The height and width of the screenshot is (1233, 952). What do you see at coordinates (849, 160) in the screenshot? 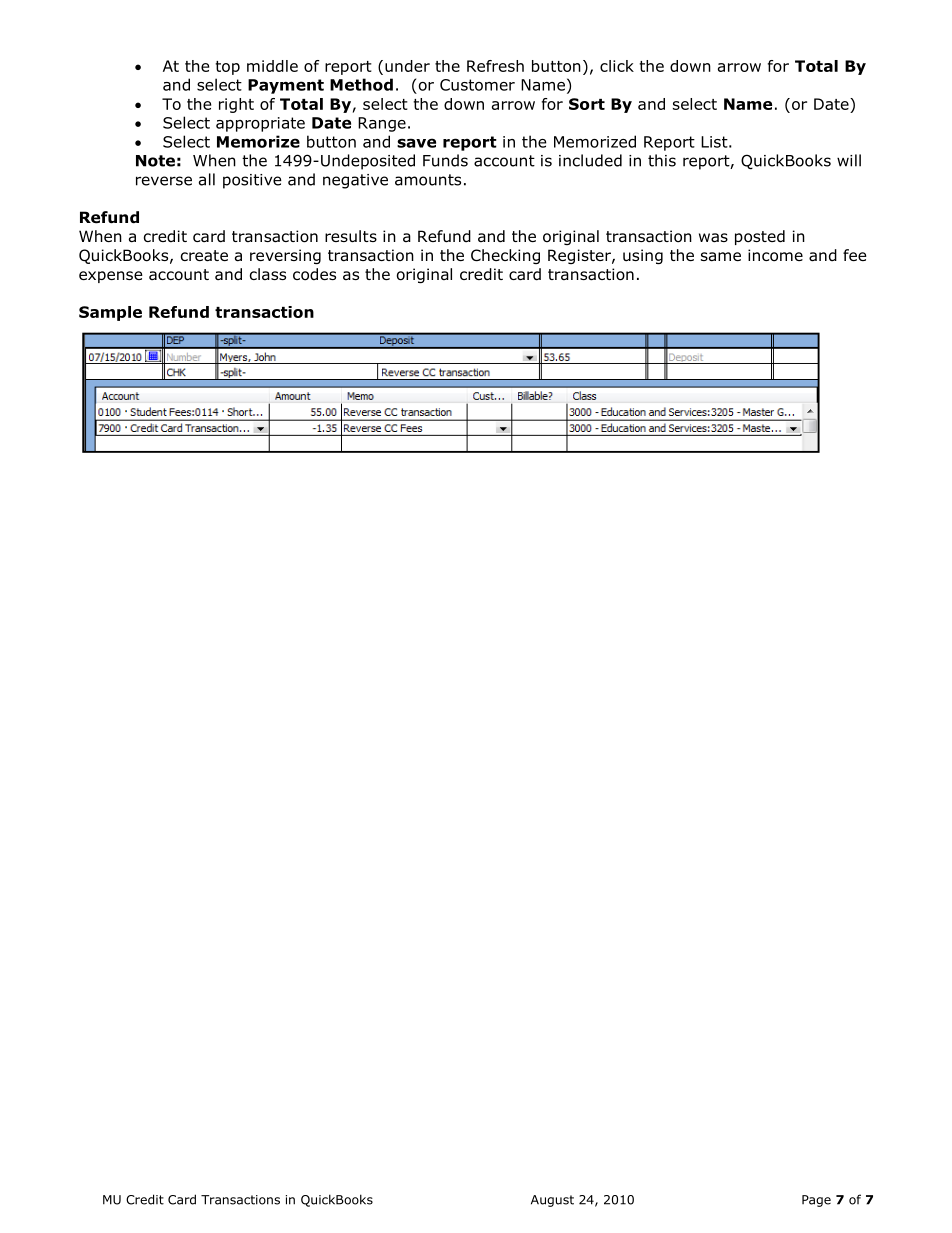
I see `will` at bounding box center [849, 160].
